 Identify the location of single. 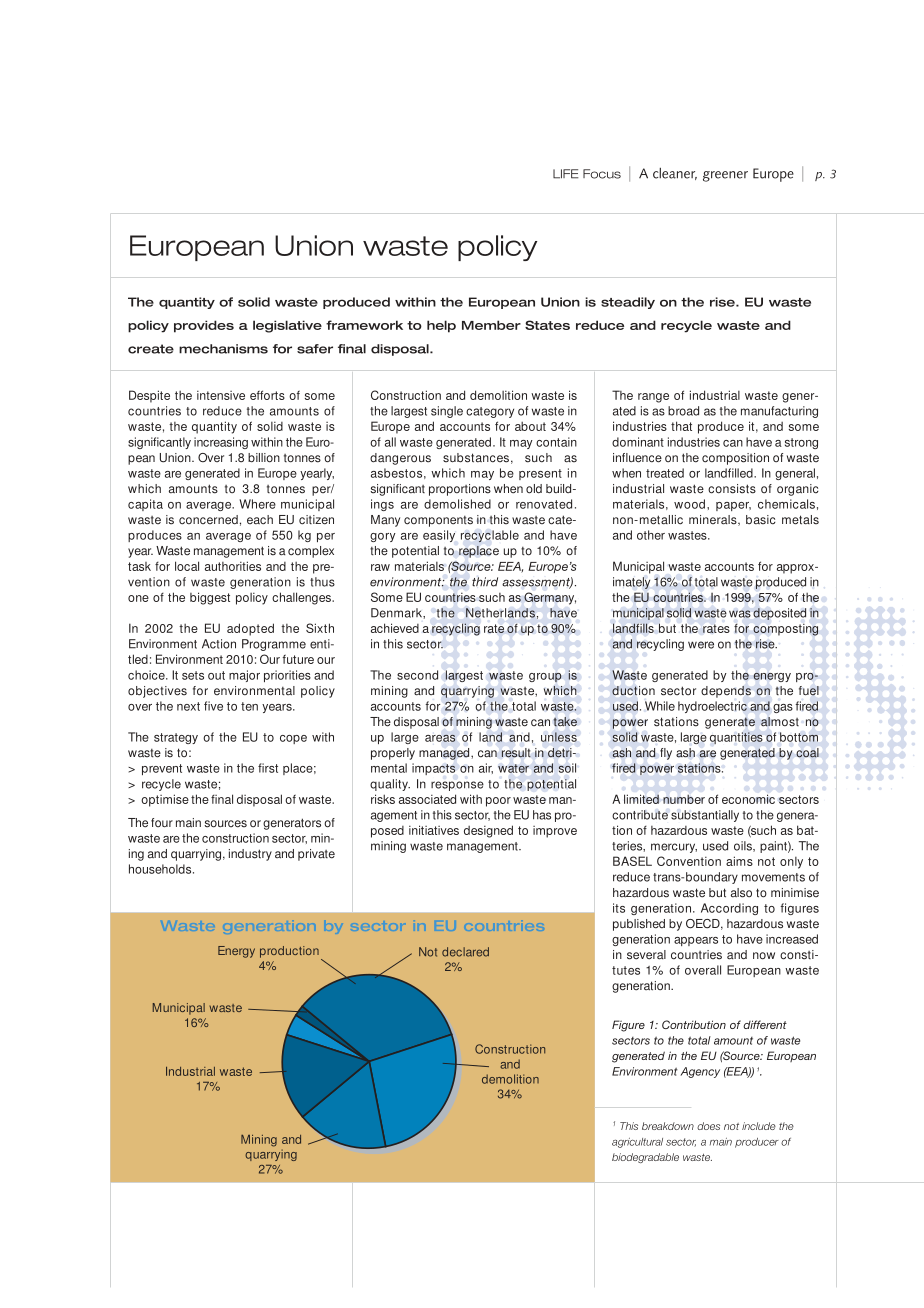
(447, 412).
